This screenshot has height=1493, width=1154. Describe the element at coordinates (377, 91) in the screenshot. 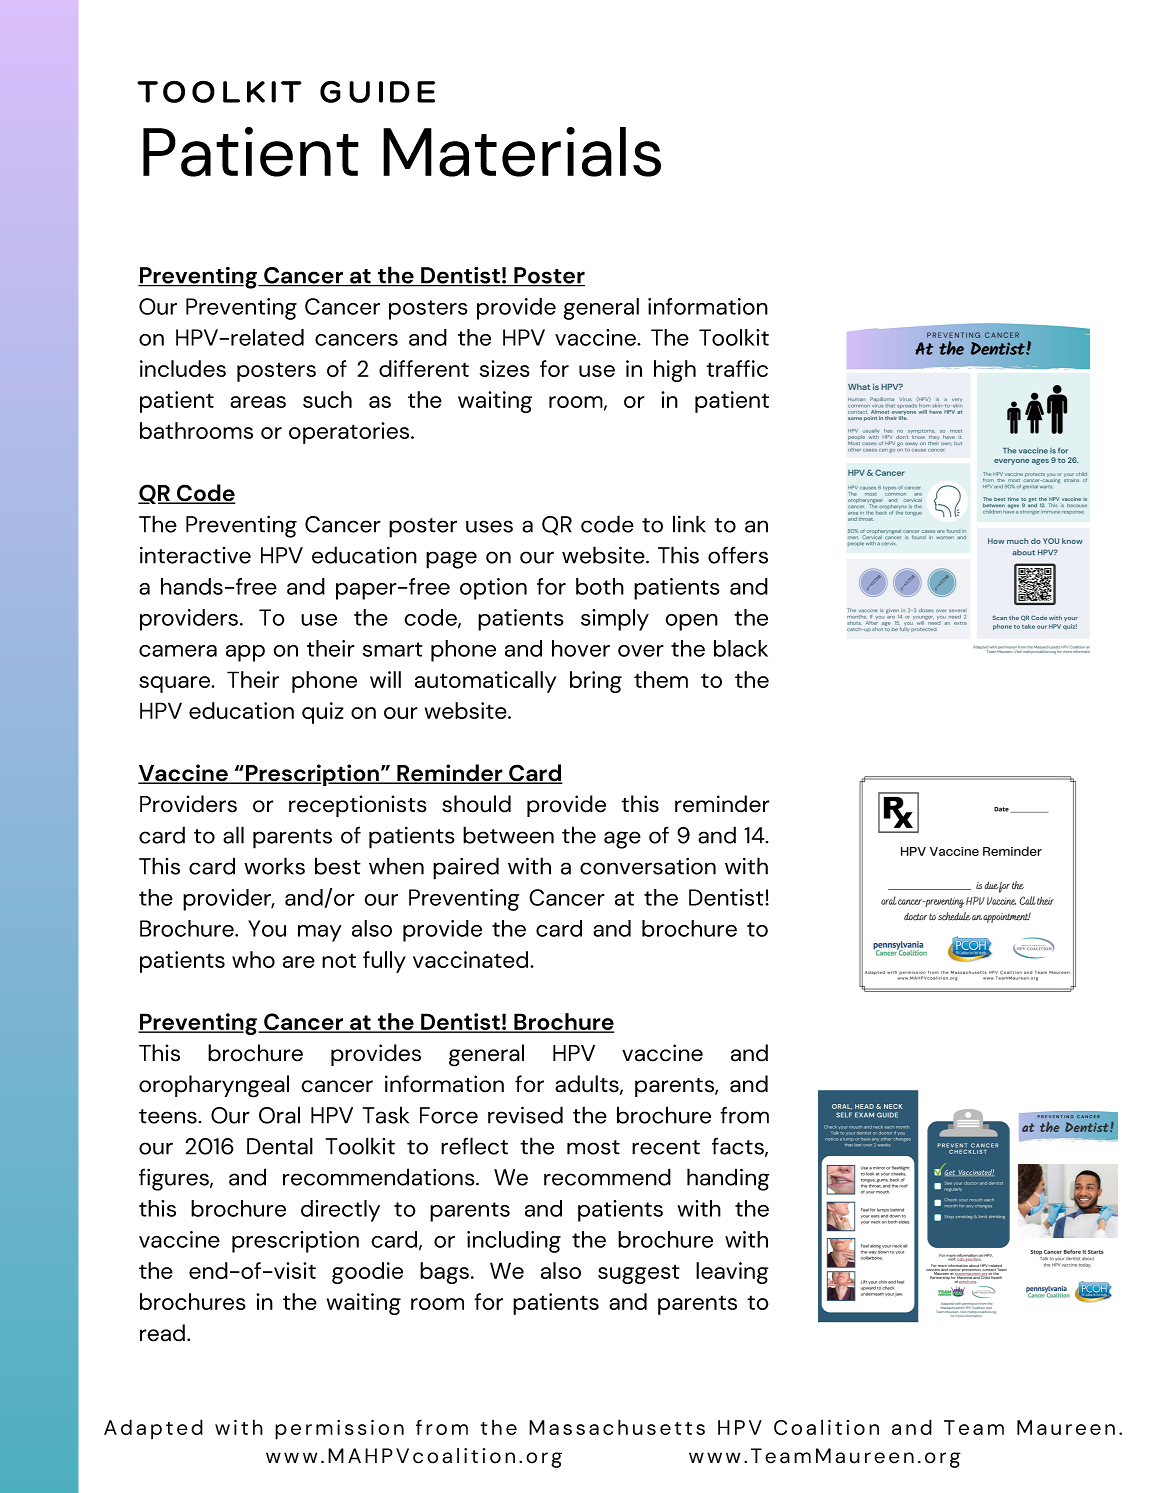

I see `GUIDE` at that location.
